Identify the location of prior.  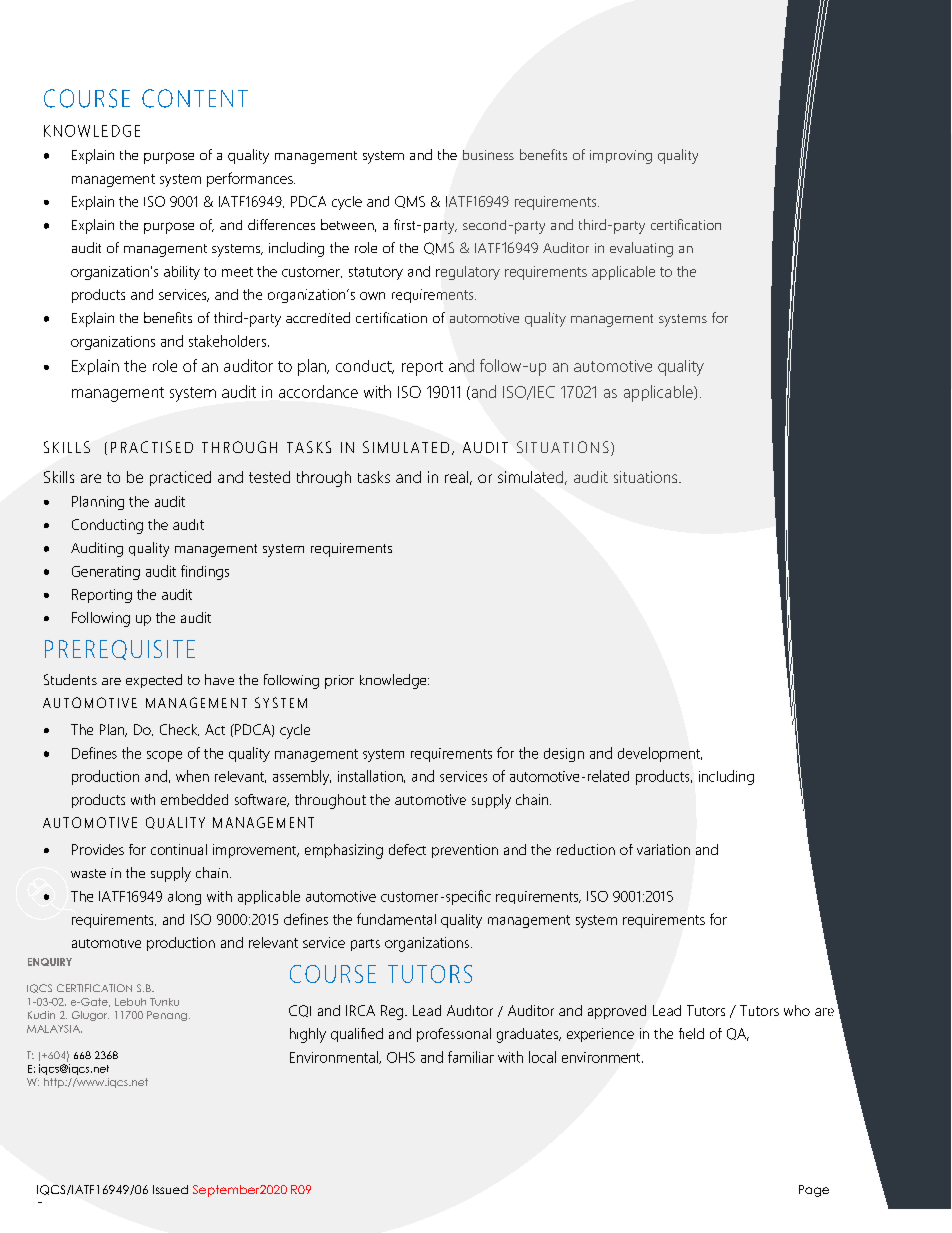
(339, 682).
